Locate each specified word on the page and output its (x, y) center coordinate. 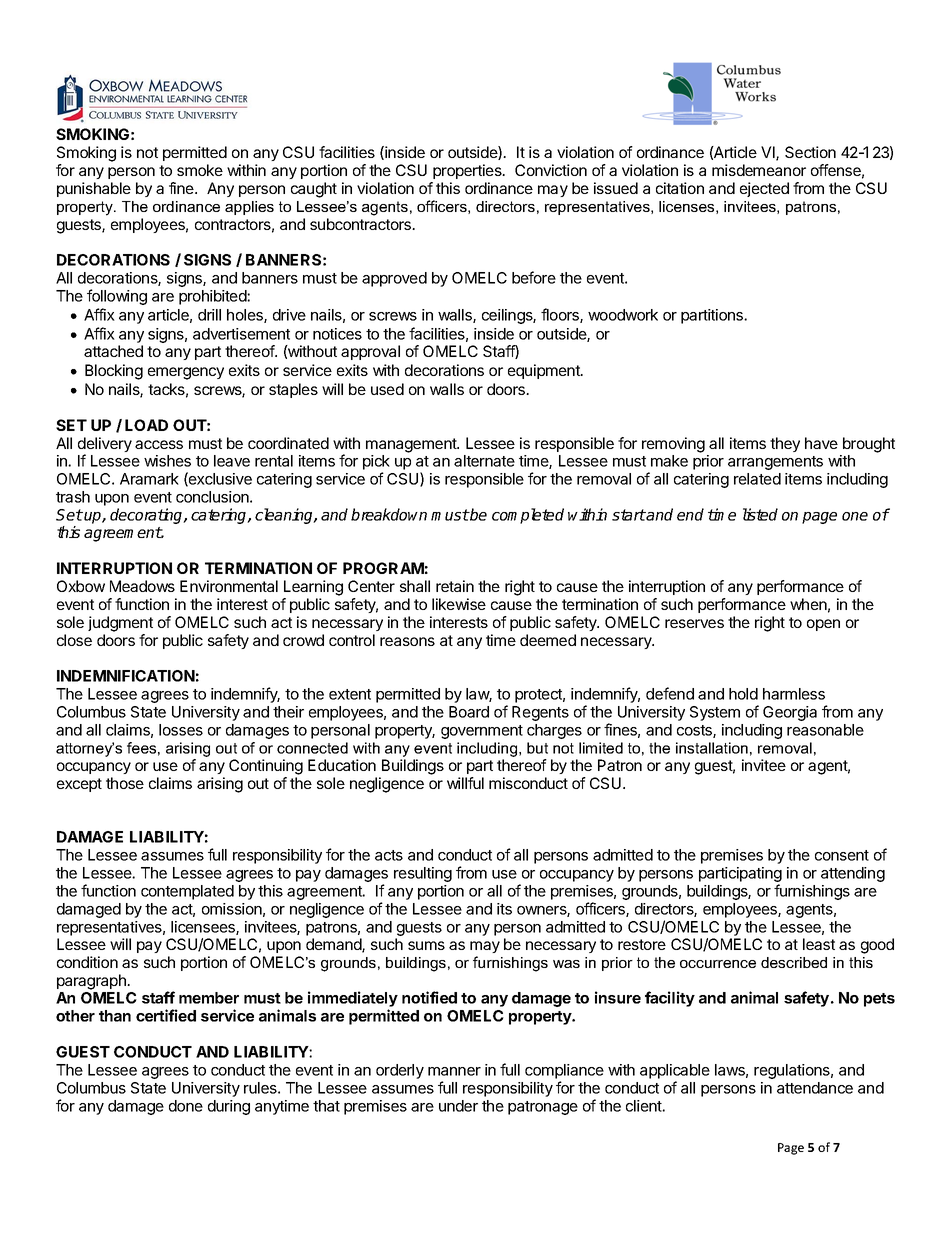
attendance (815, 1088)
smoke (200, 170)
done (186, 1106)
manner (454, 1071)
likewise (459, 604)
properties (468, 171)
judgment (120, 624)
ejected (764, 189)
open (823, 625)
